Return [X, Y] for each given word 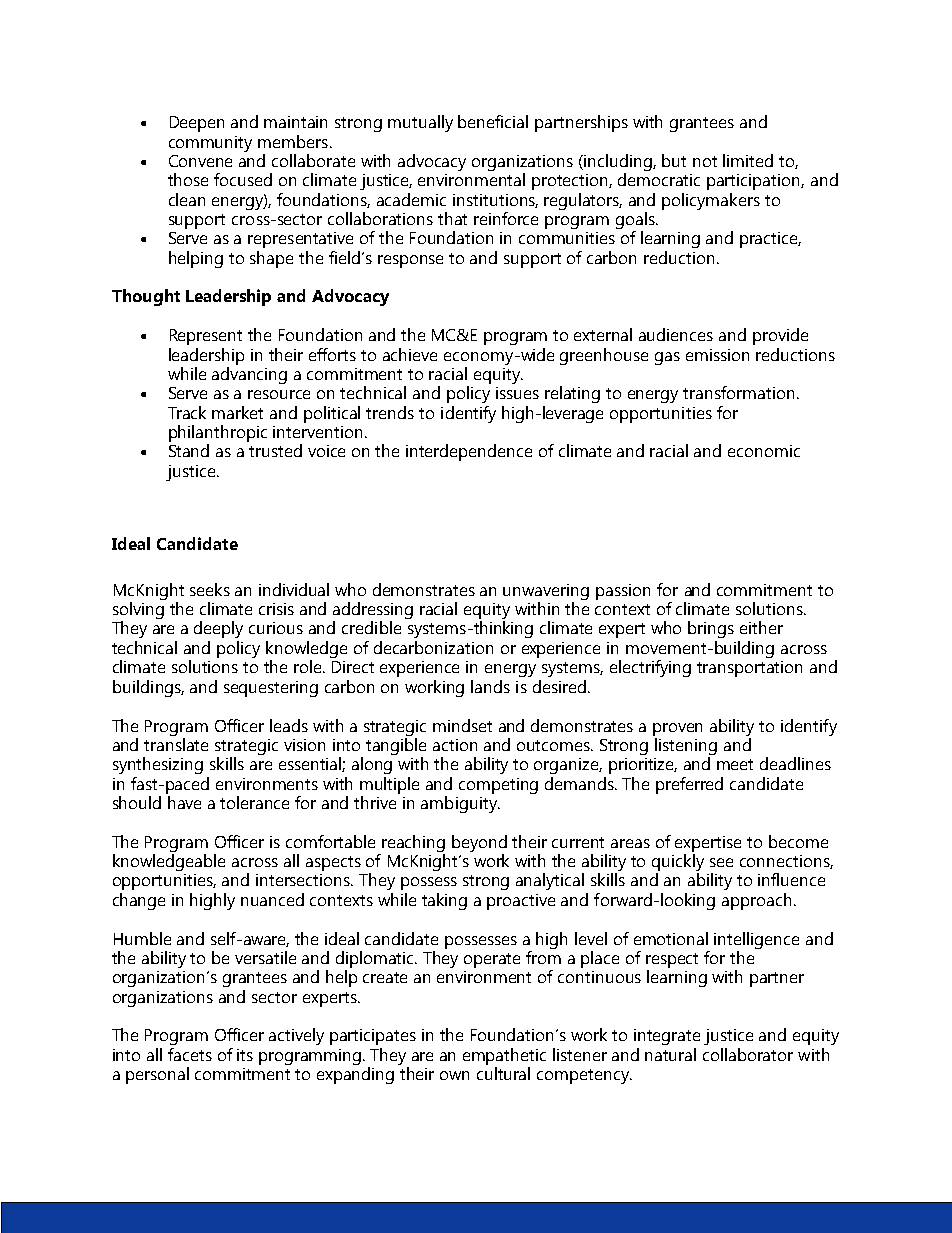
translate [176, 743]
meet [735, 764]
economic [764, 451]
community [210, 144]
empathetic [504, 1056]
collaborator [748, 1054]
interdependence [469, 452]
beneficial [493, 121]
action [455, 745]
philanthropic [218, 435]
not [705, 161]
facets [190, 1054]
